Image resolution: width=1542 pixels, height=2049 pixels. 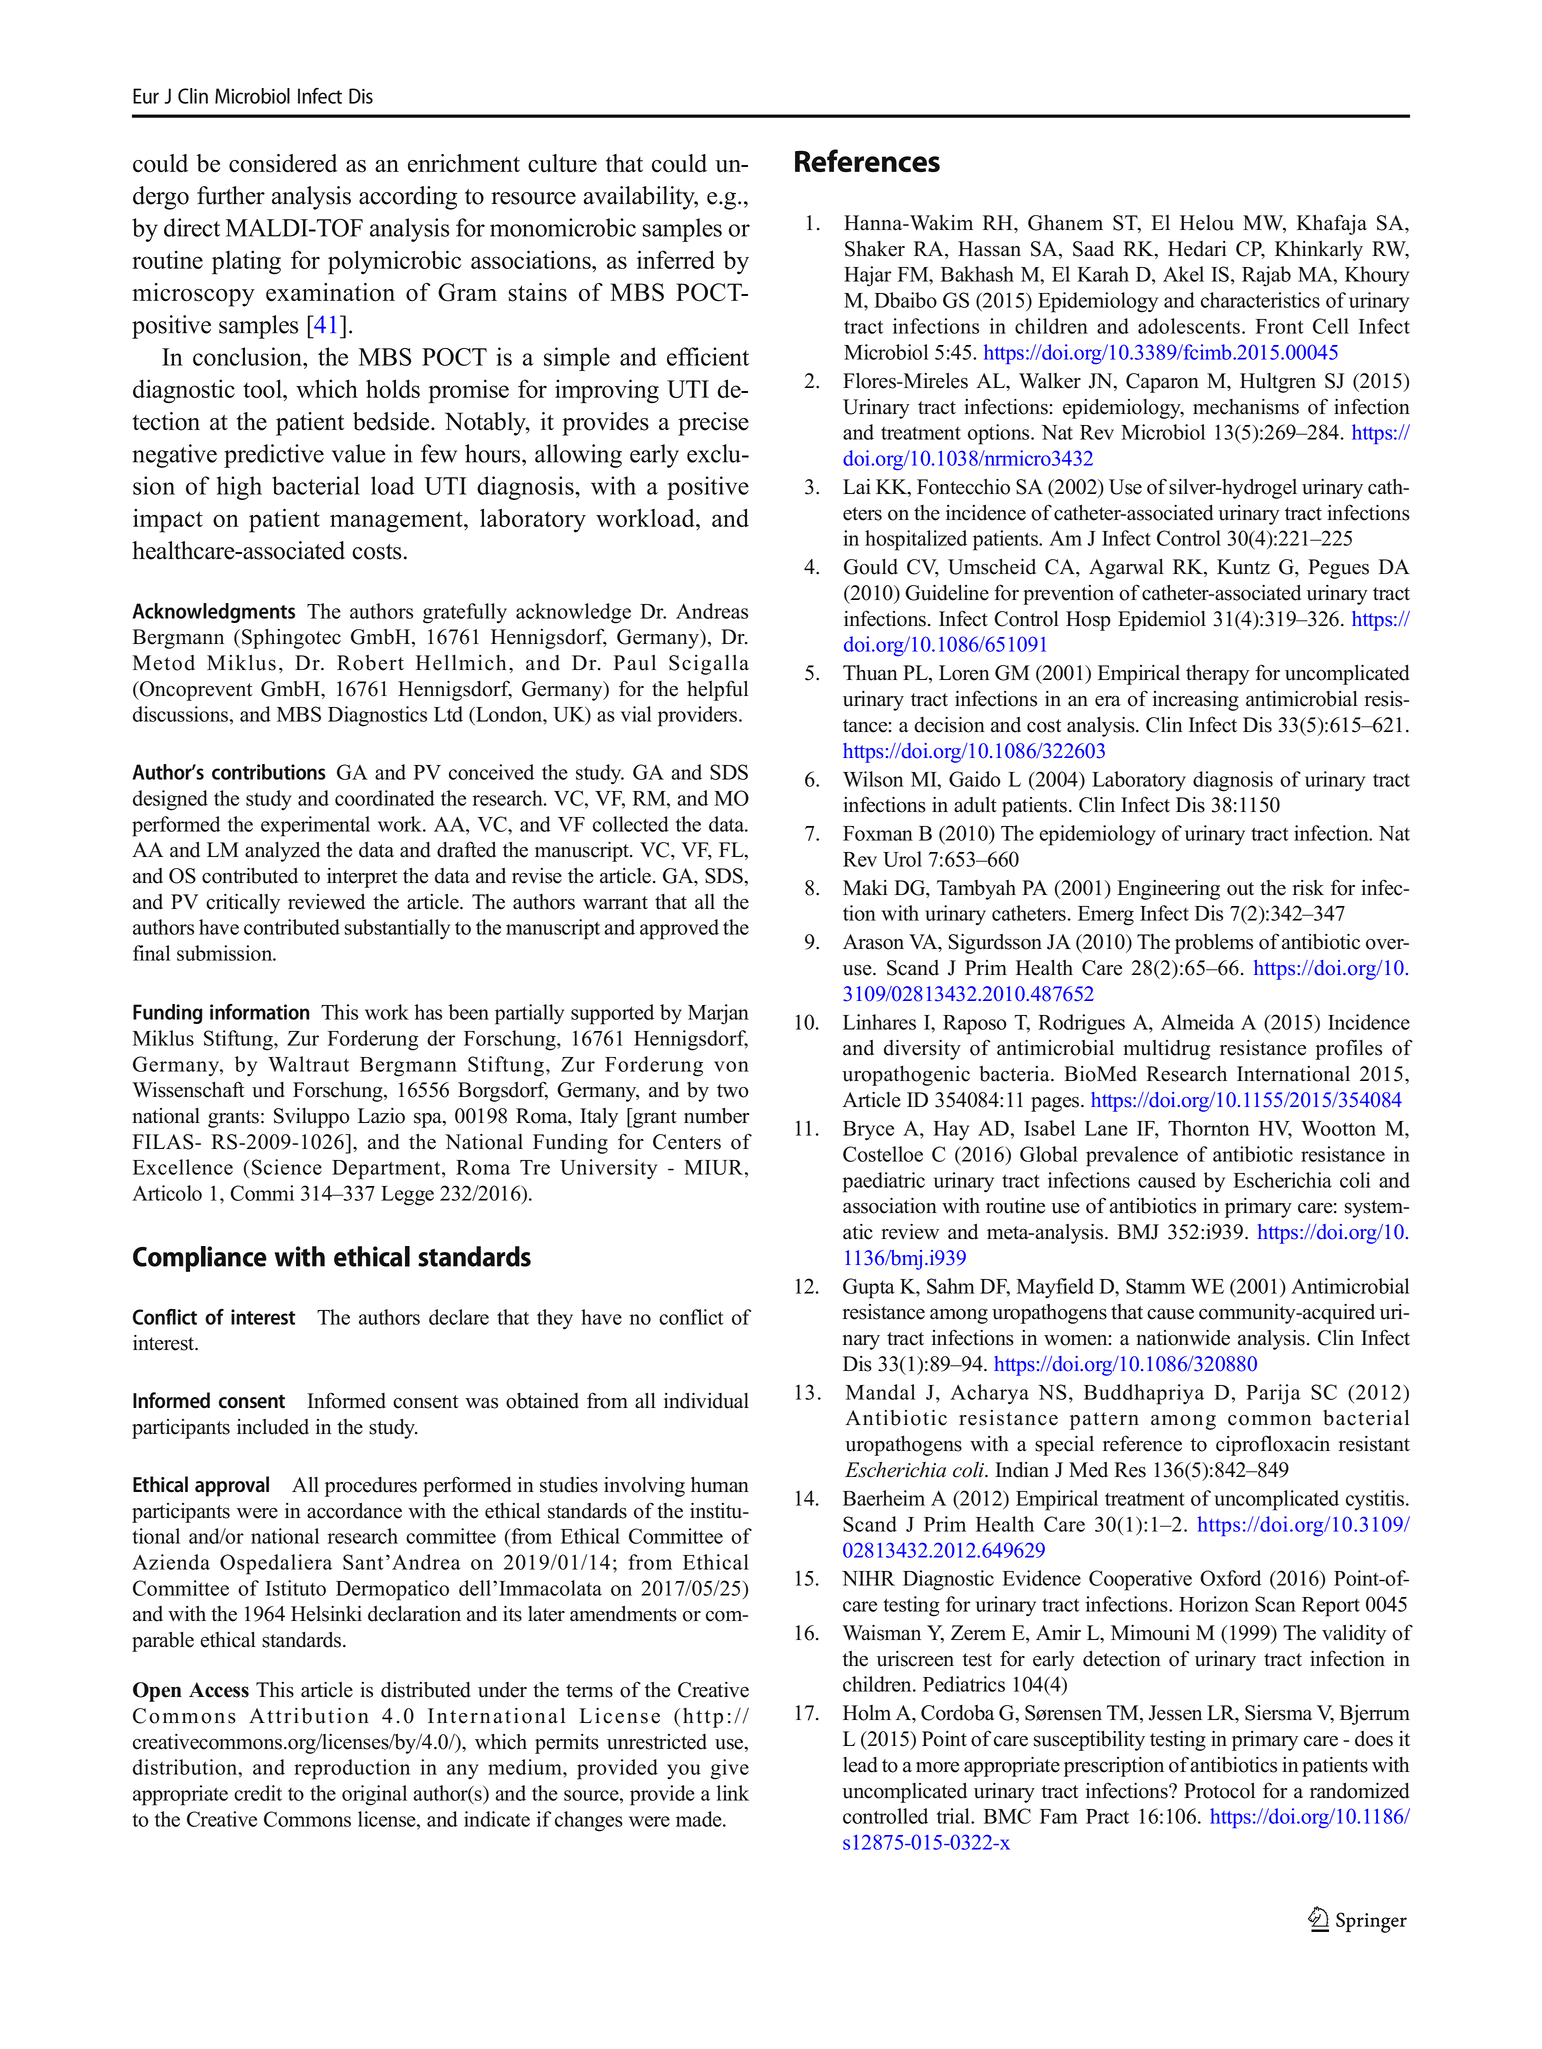 I want to click on Thornton, so click(x=1209, y=1128).
